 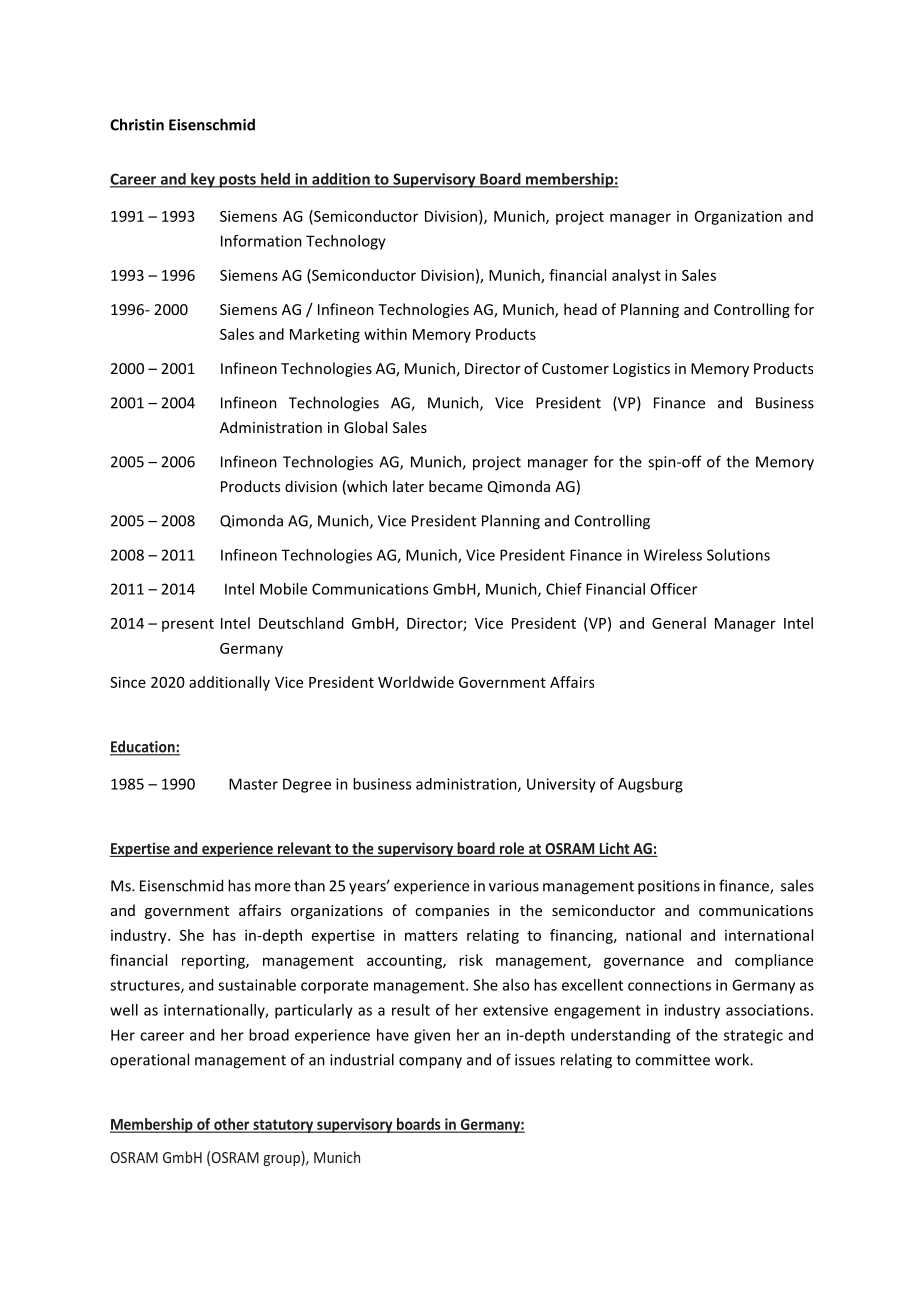 I want to click on Technology, so click(x=346, y=242).
